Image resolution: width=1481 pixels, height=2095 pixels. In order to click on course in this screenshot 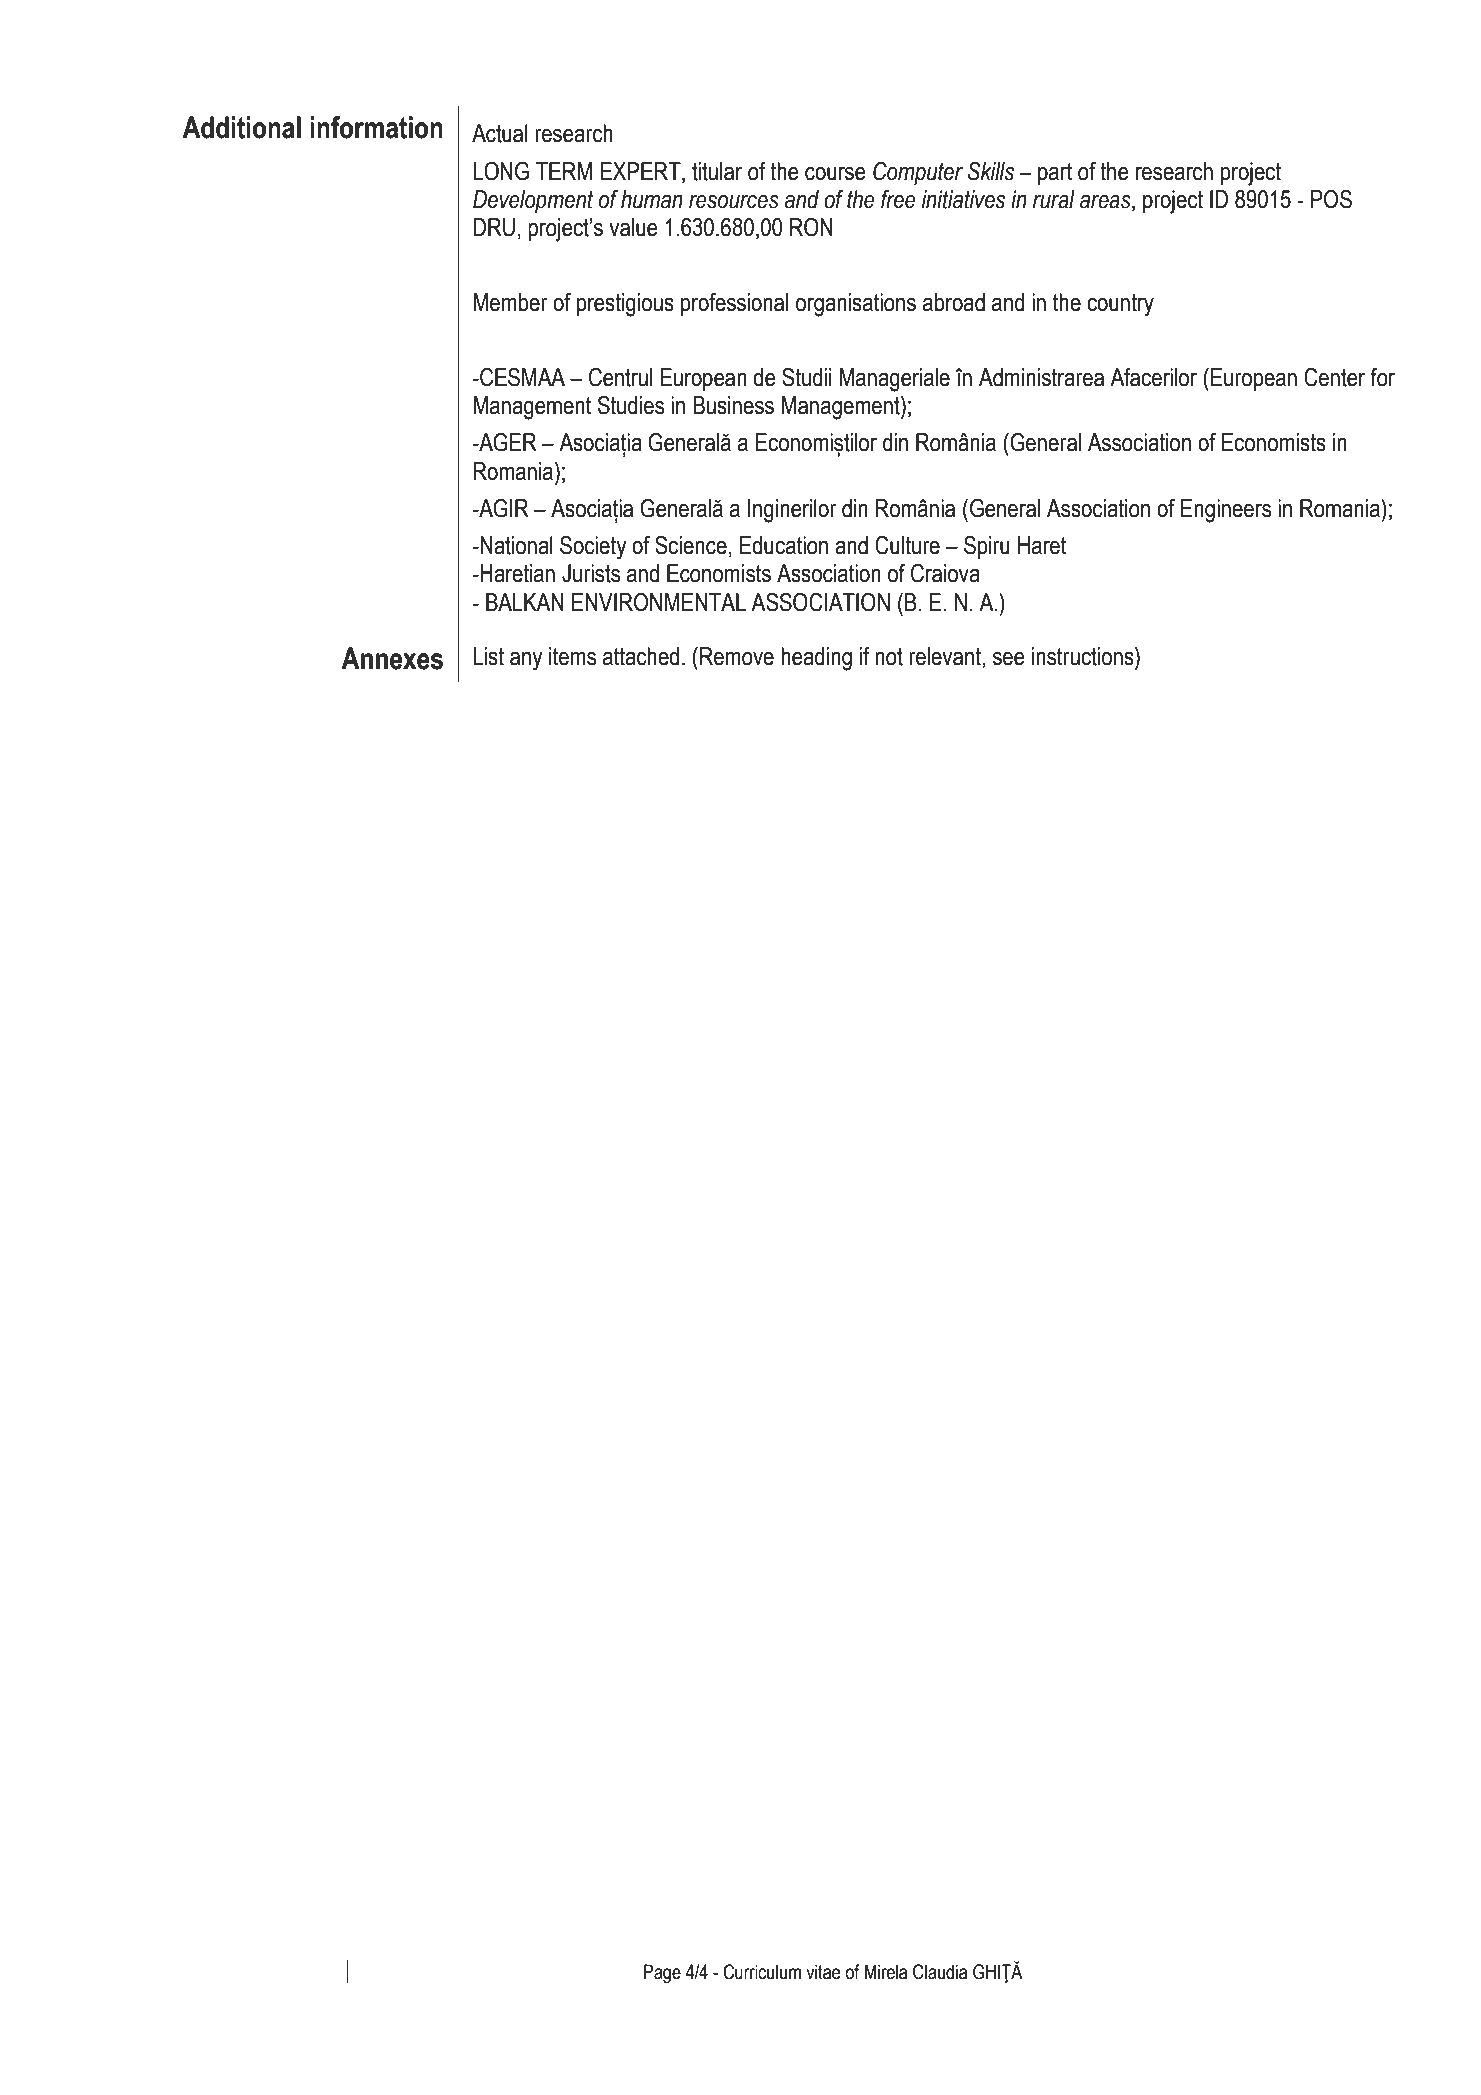, I will do `click(835, 174)`.
